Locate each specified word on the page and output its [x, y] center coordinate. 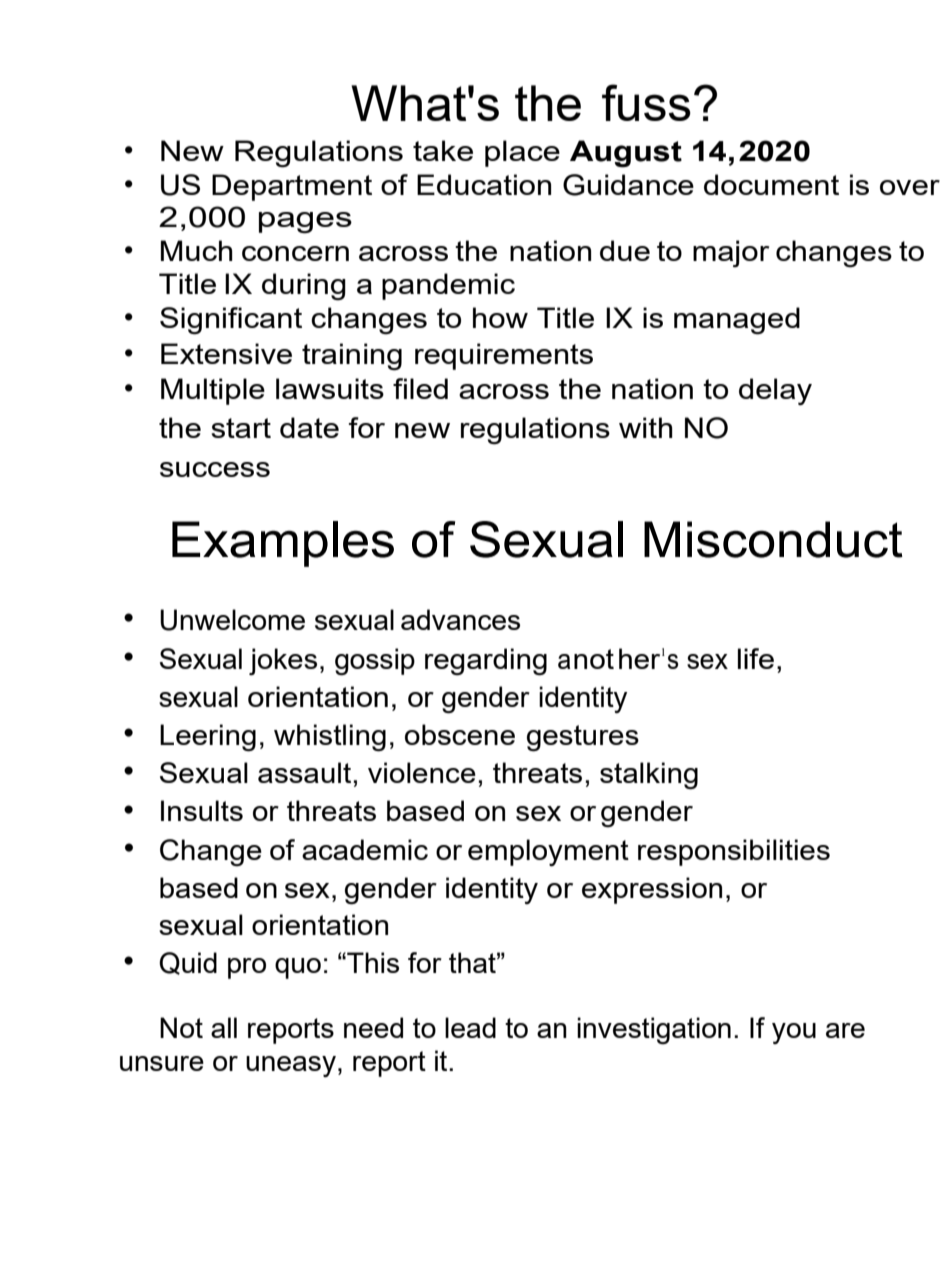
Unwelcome [232, 620]
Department [292, 187]
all [224, 1027]
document [771, 184]
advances [460, 619]
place [522, 153]
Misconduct [773, 539]
